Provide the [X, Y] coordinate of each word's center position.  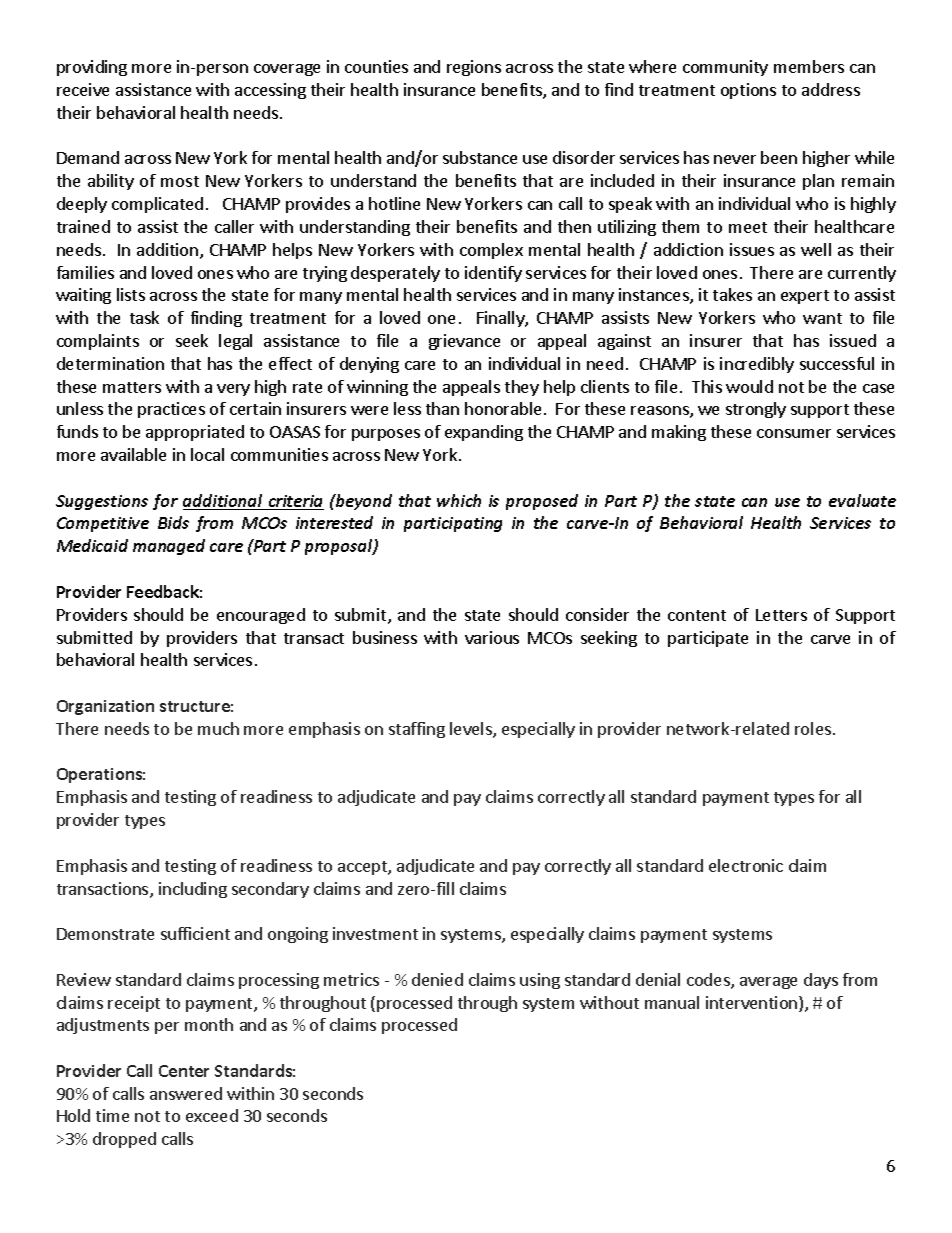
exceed [212, 1115]
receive [83, 89]
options [748, 91]
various [492, 637]
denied [437, 979]
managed [169, 547]
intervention [753, 1004]
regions [474, 68]
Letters [781, 615]
